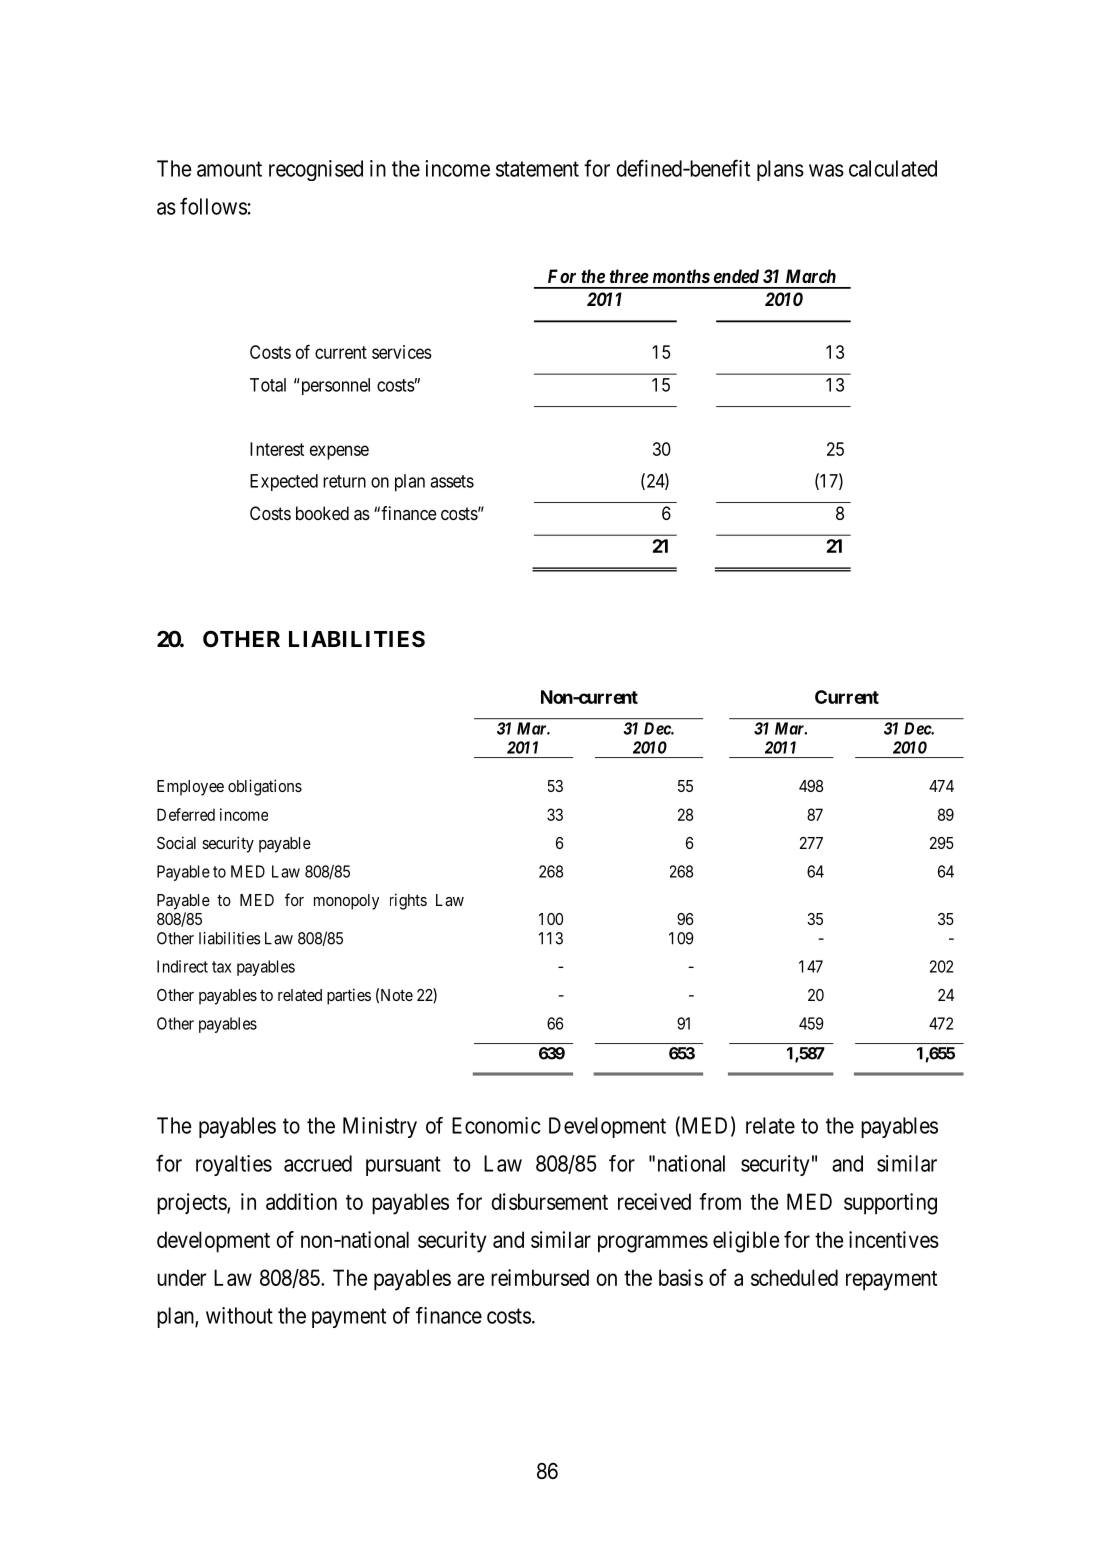 The image size is (1093, 1546). What do you see at coordinates (265, 787) in the screenshot?
I see `obligations` at bounding box center [265, 787].
